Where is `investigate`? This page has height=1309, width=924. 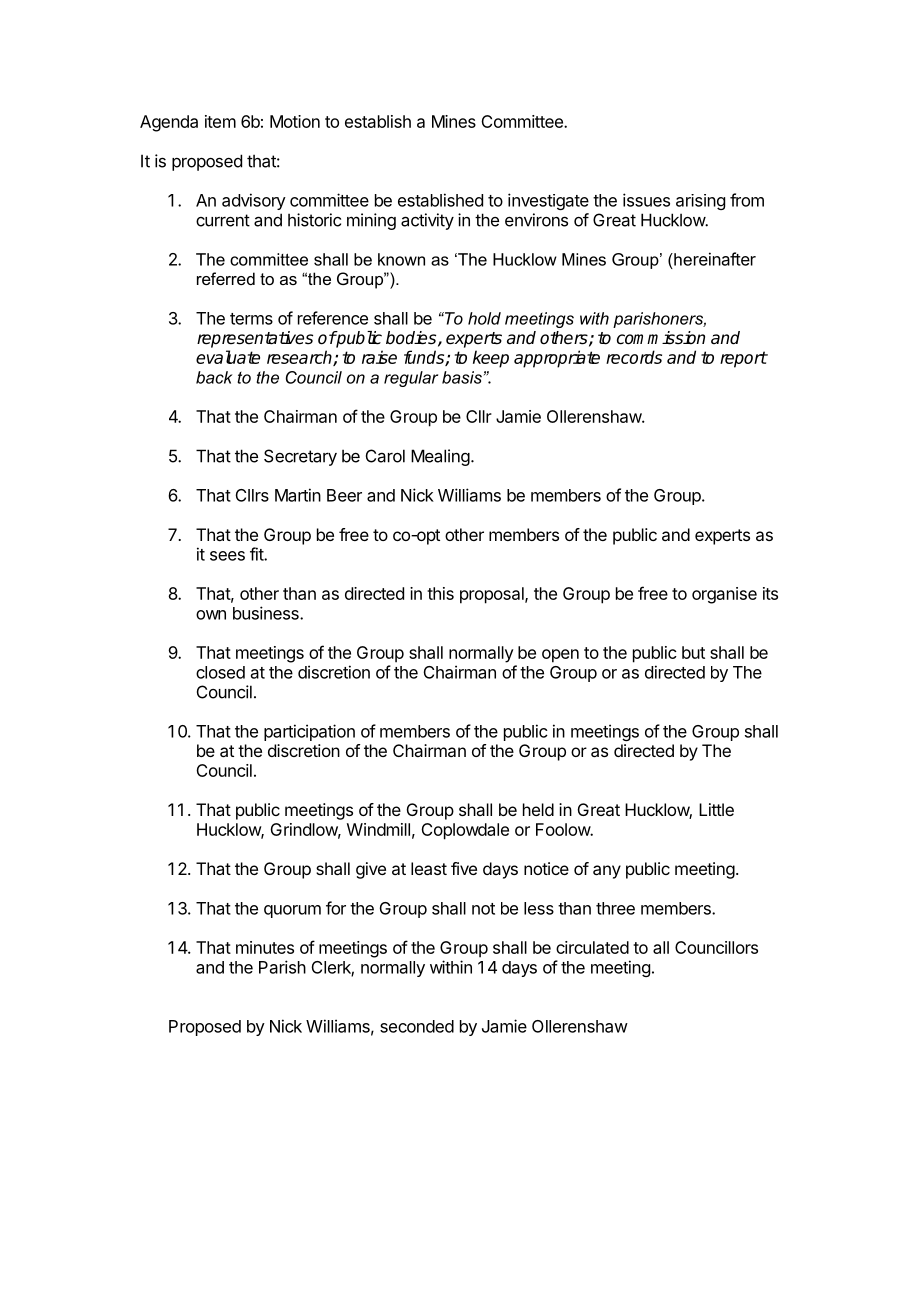 investigate is located at coordinates (548, 201).
